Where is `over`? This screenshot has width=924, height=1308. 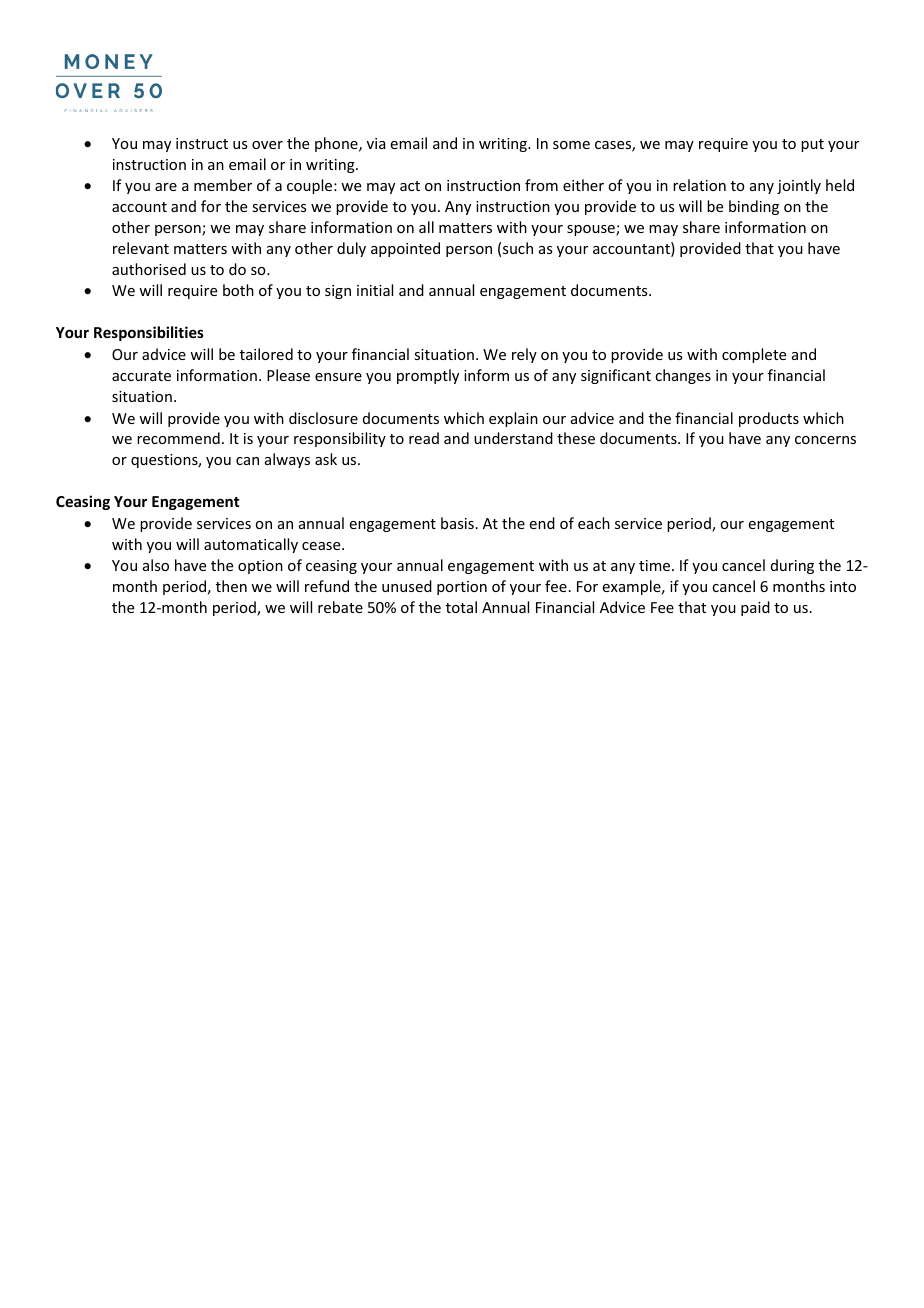 over is located at coordinates (267, 145).
